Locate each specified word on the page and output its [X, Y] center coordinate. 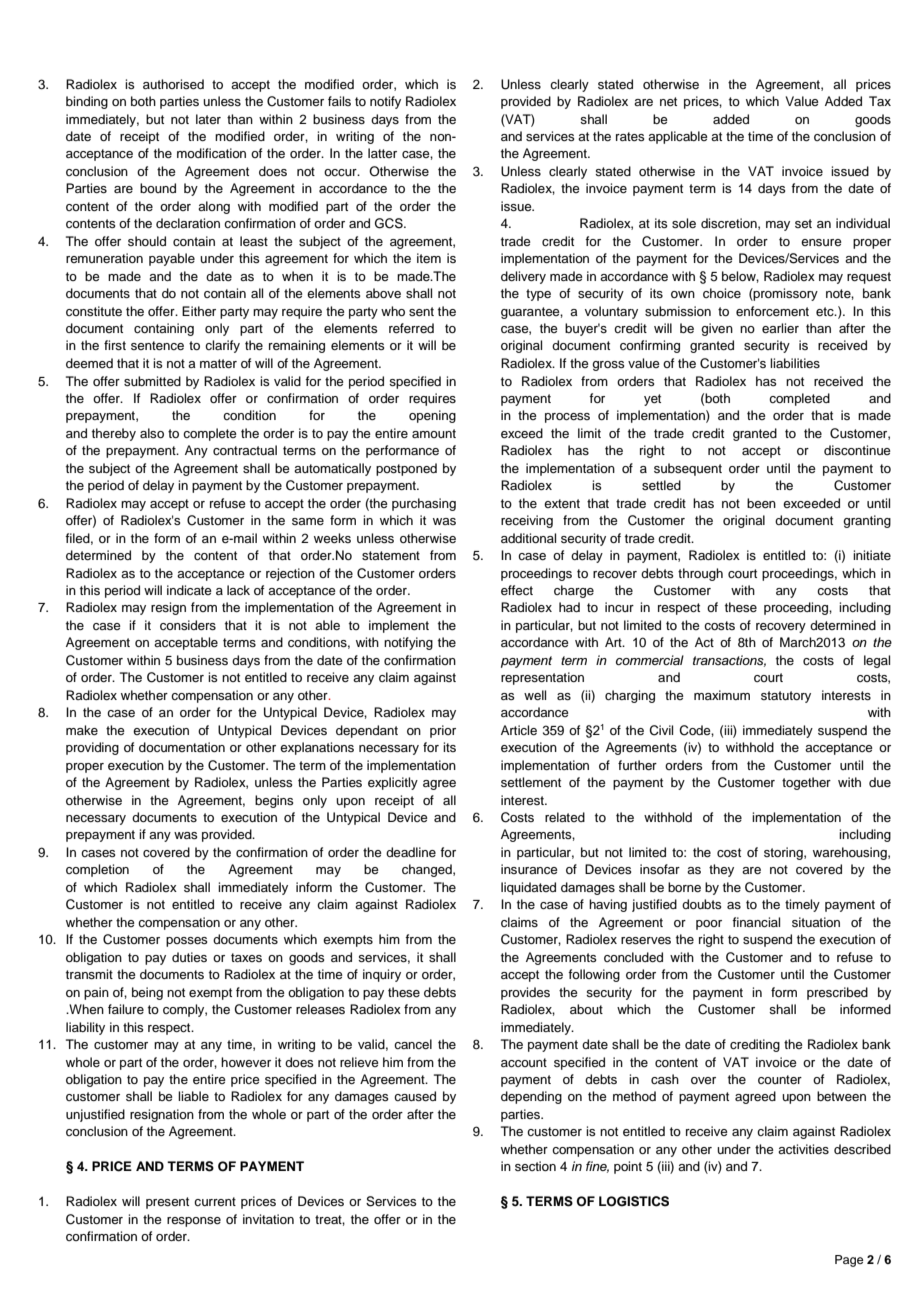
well [535, 695]
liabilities [795, 363]
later [208, 119]
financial [756, 922]
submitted [152, 381]
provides [525, 993]
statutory [786, 697]
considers [188, 625]
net [668, 101]
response [194, 1222]
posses [187, 942]
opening [432, 416]
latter [382, 153]
